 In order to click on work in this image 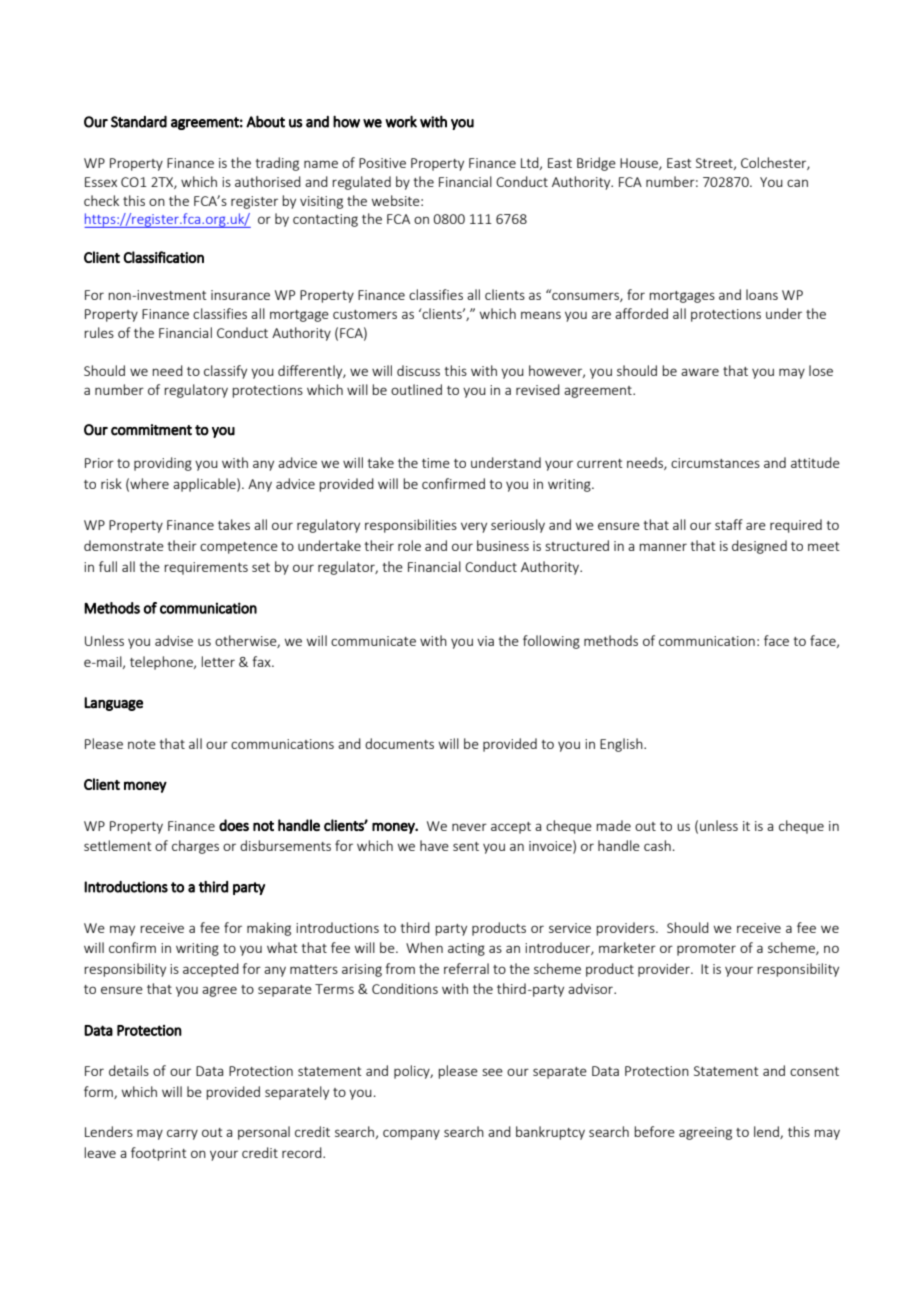, I will do `click(401, 121)`.
